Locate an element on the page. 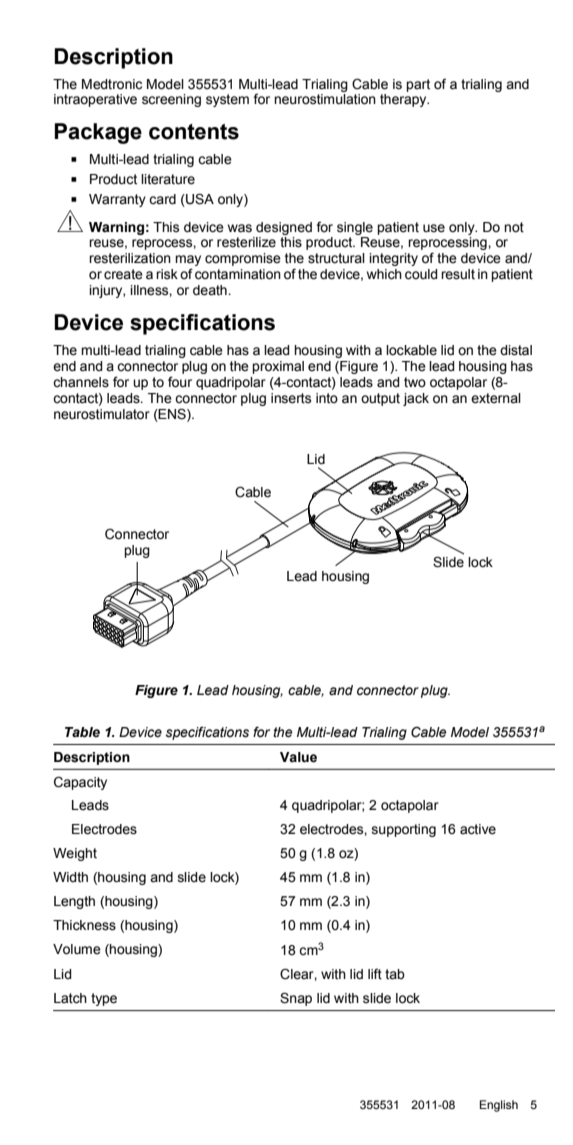 The width and height of the page is (573, 1145). system is located at coordinates (227, 100).
